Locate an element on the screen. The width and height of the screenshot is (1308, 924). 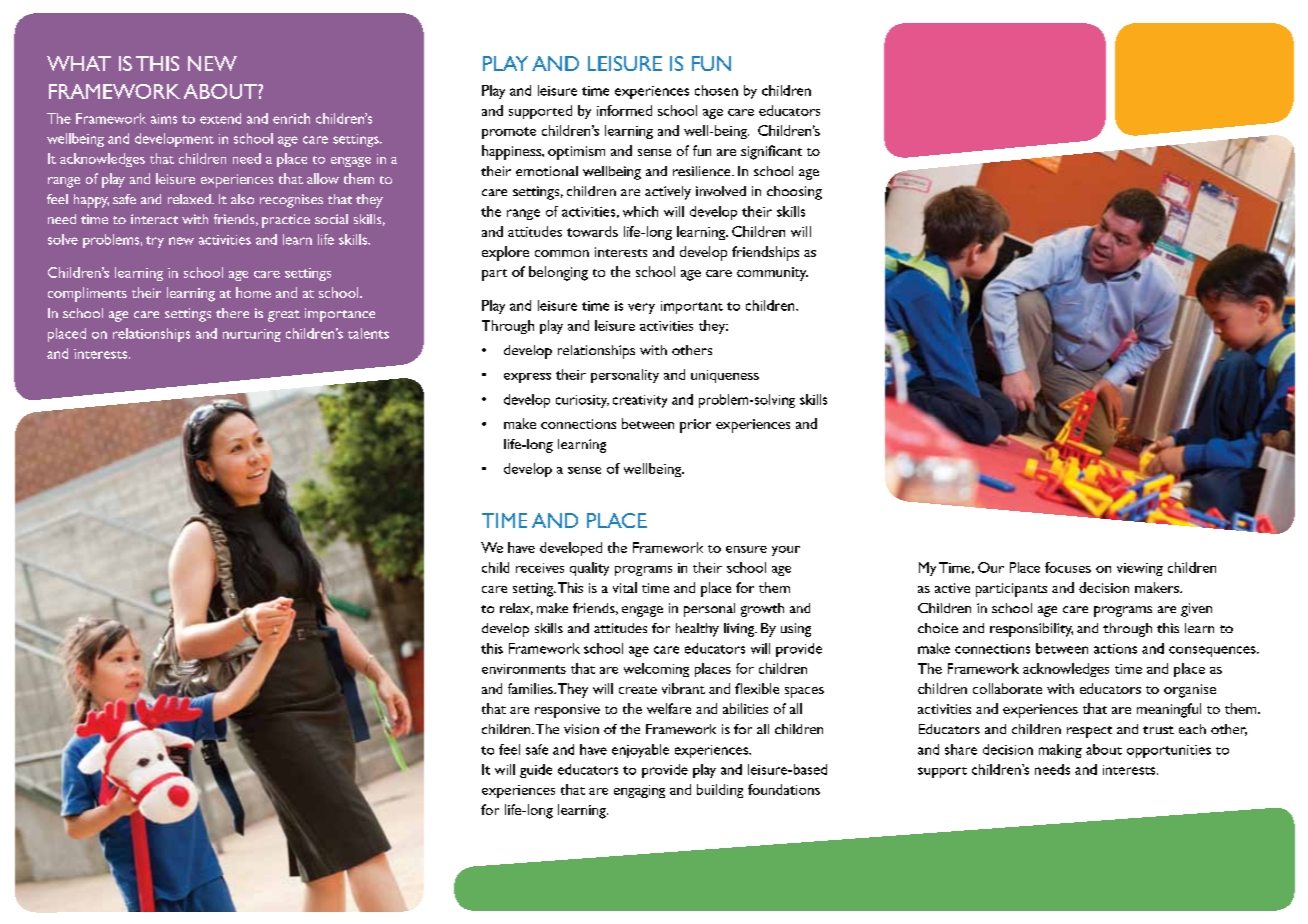
extend is located at coordinates (220, 118).
